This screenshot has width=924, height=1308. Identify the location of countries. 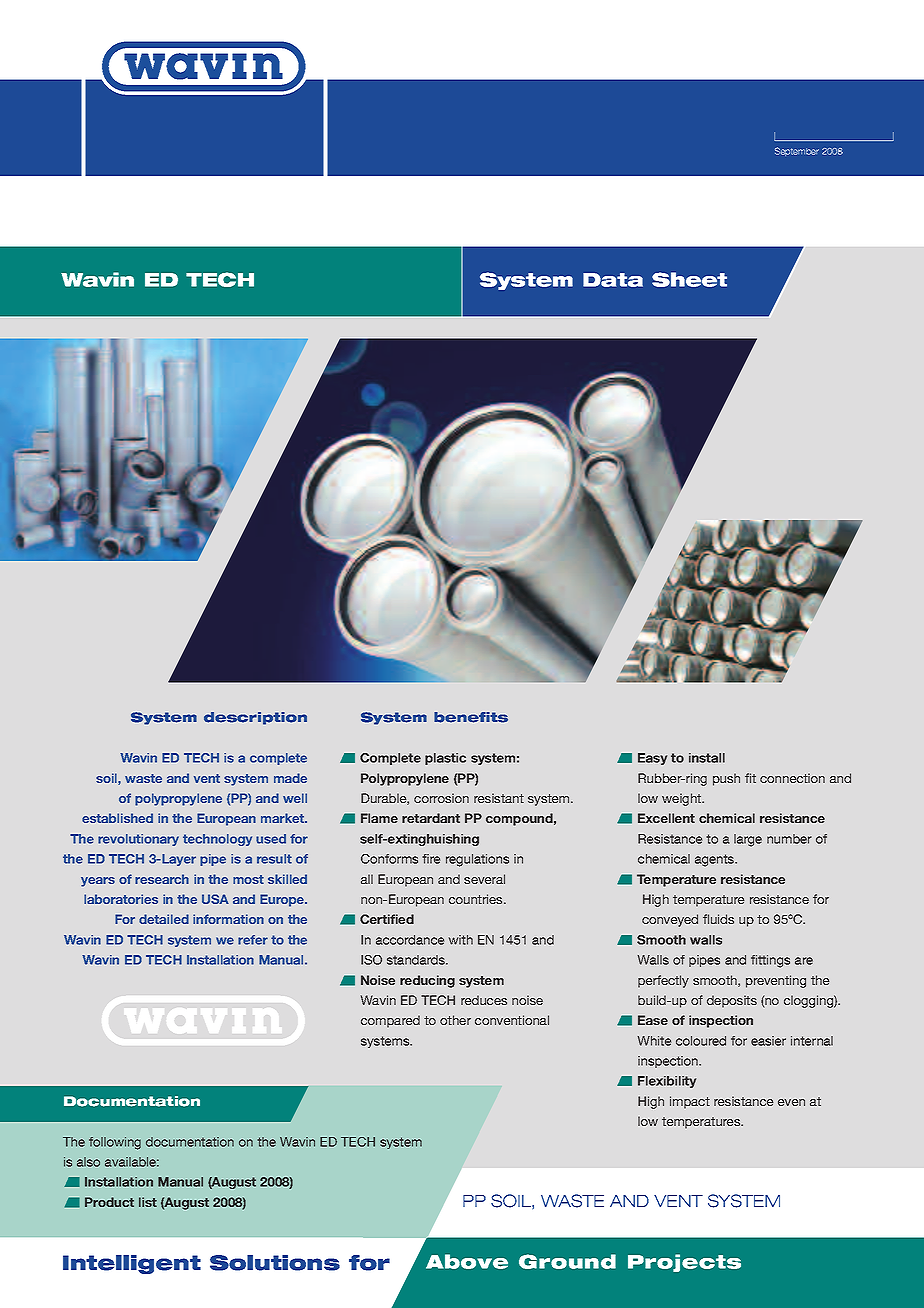
(477, 899).
